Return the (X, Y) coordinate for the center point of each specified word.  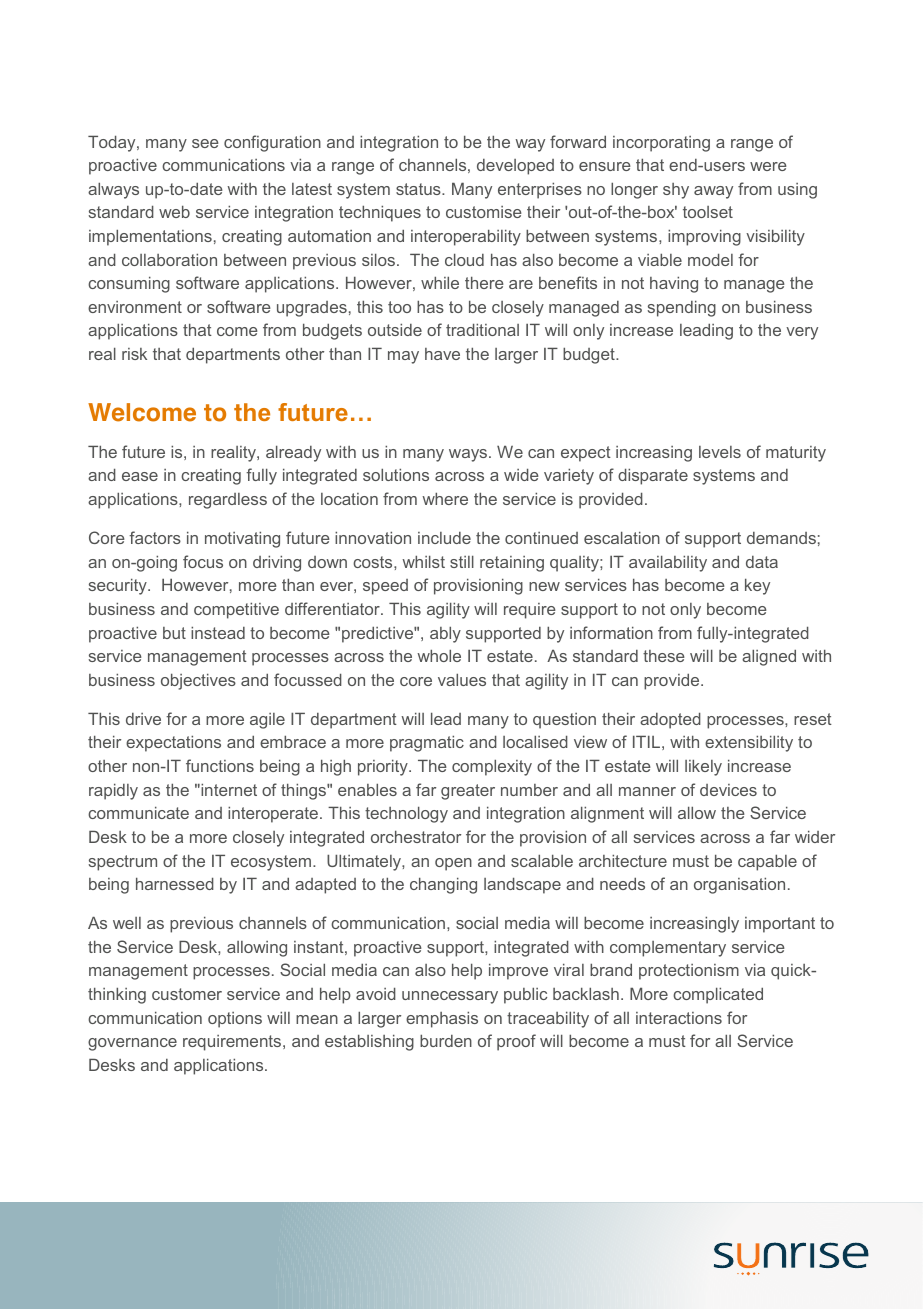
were (768, 166)
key (757, 586)
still (462, 561)
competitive (236, 610)
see (205, 143)
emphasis (442, 1019)
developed (515, 167)
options (235, 1020)
